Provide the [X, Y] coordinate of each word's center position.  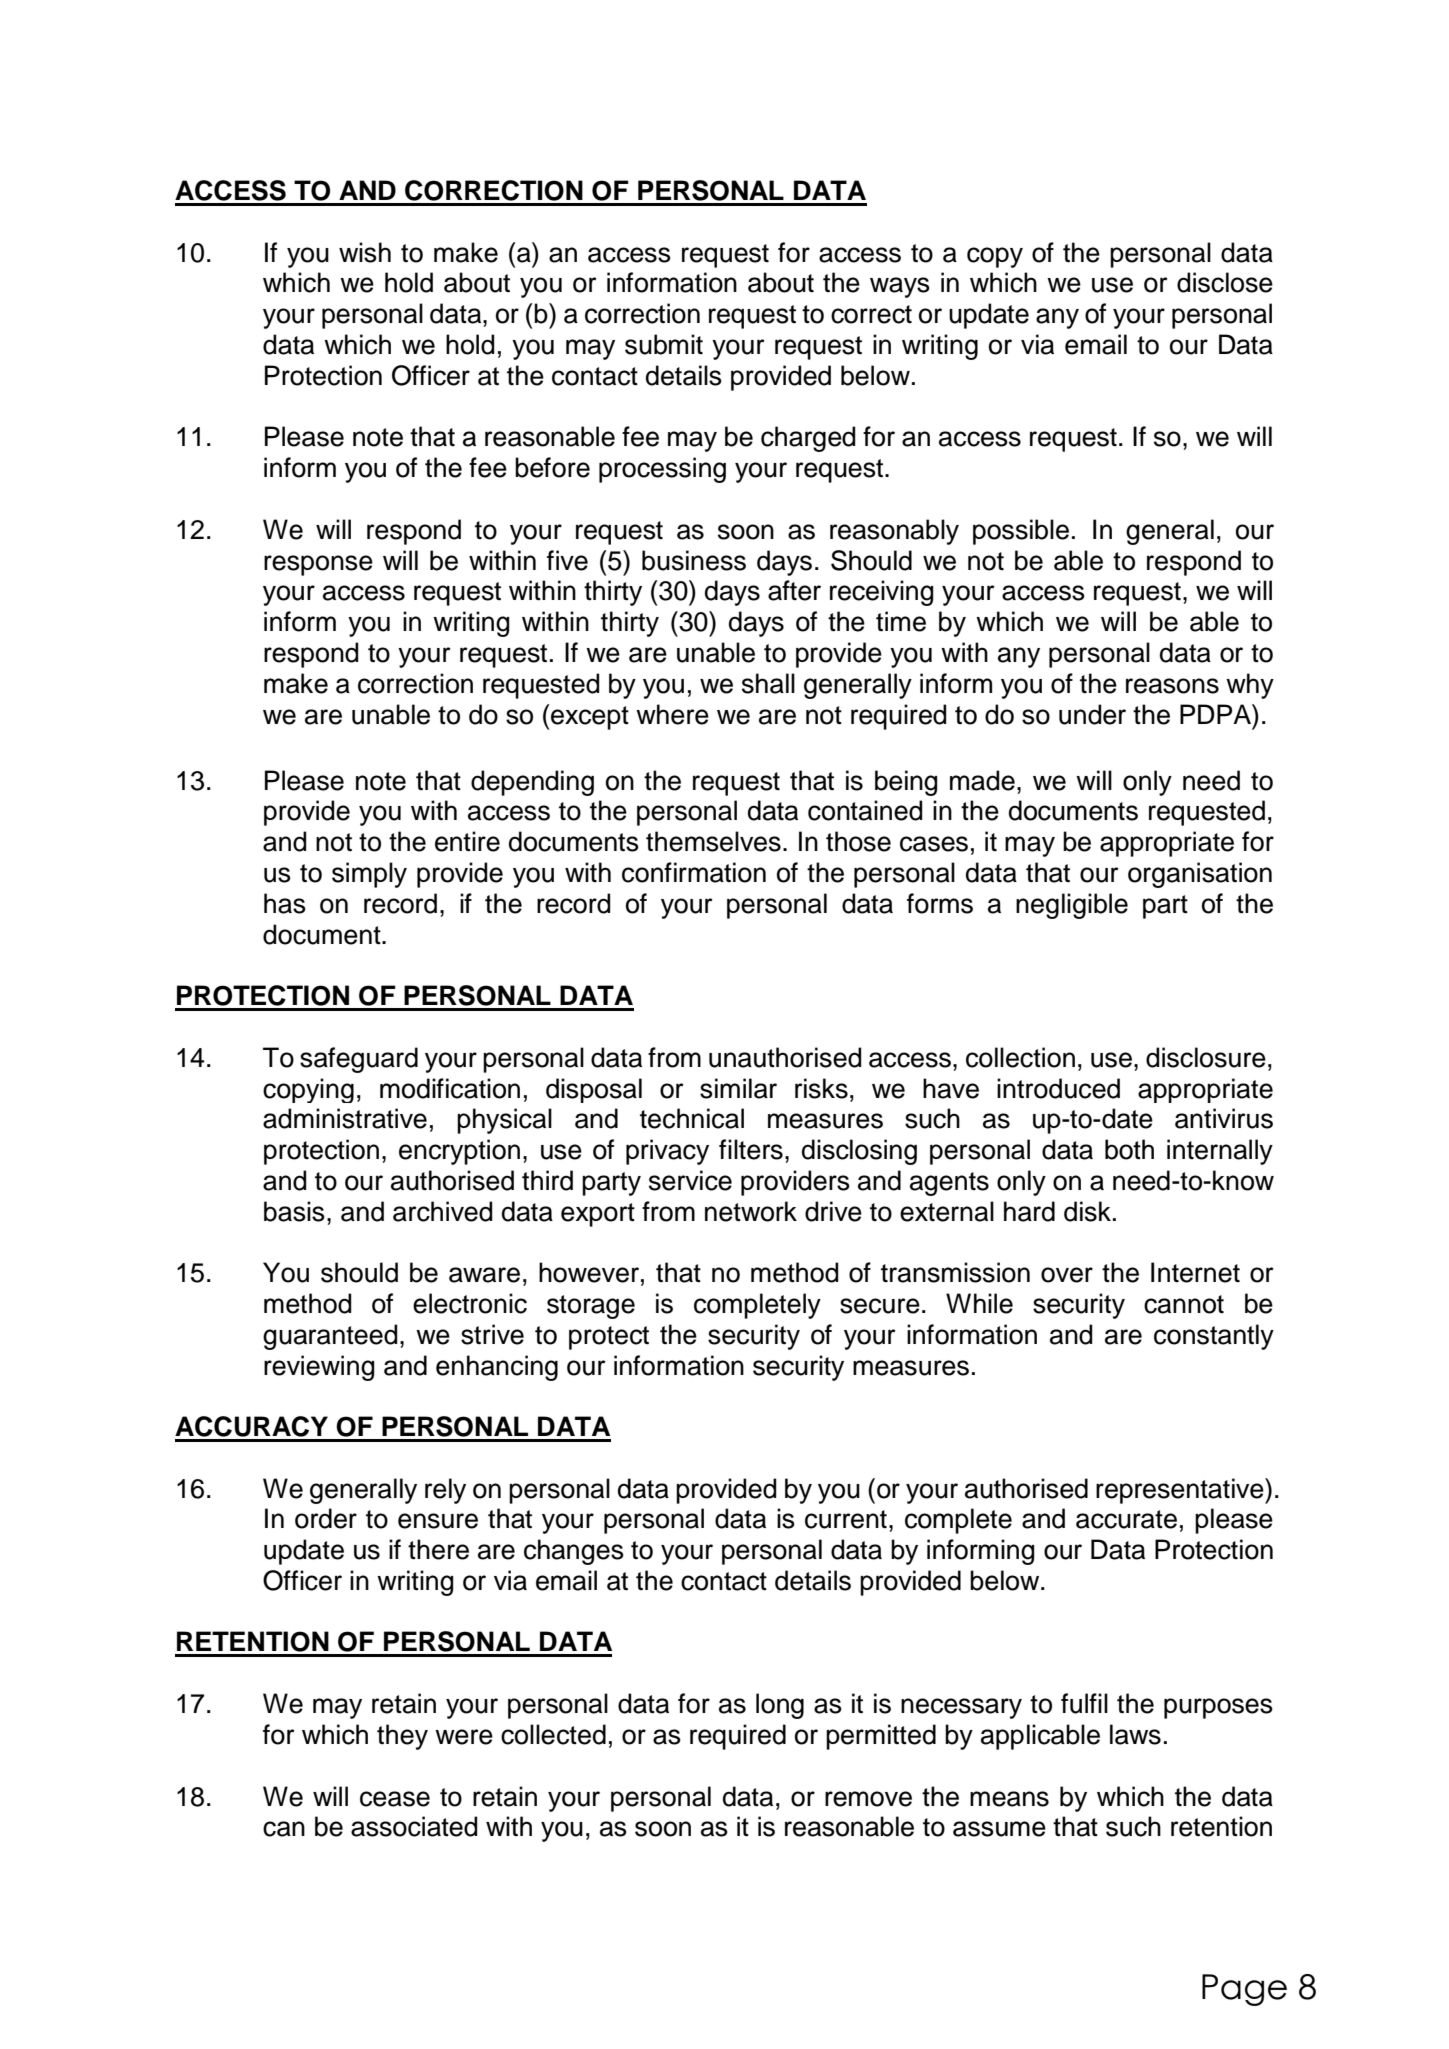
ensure [438, 1521]
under [1092, 714]
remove [868, 1799]
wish [365, 252]
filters [751, 1149]
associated [414, 1826]
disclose [1225, 282]
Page [1244, 1990]
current [846, 1519]
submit [664, 344]
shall [768, 683]
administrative [345, 1118]
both [1129, 1149]
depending [532, 783]
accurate [1126, 1519]
